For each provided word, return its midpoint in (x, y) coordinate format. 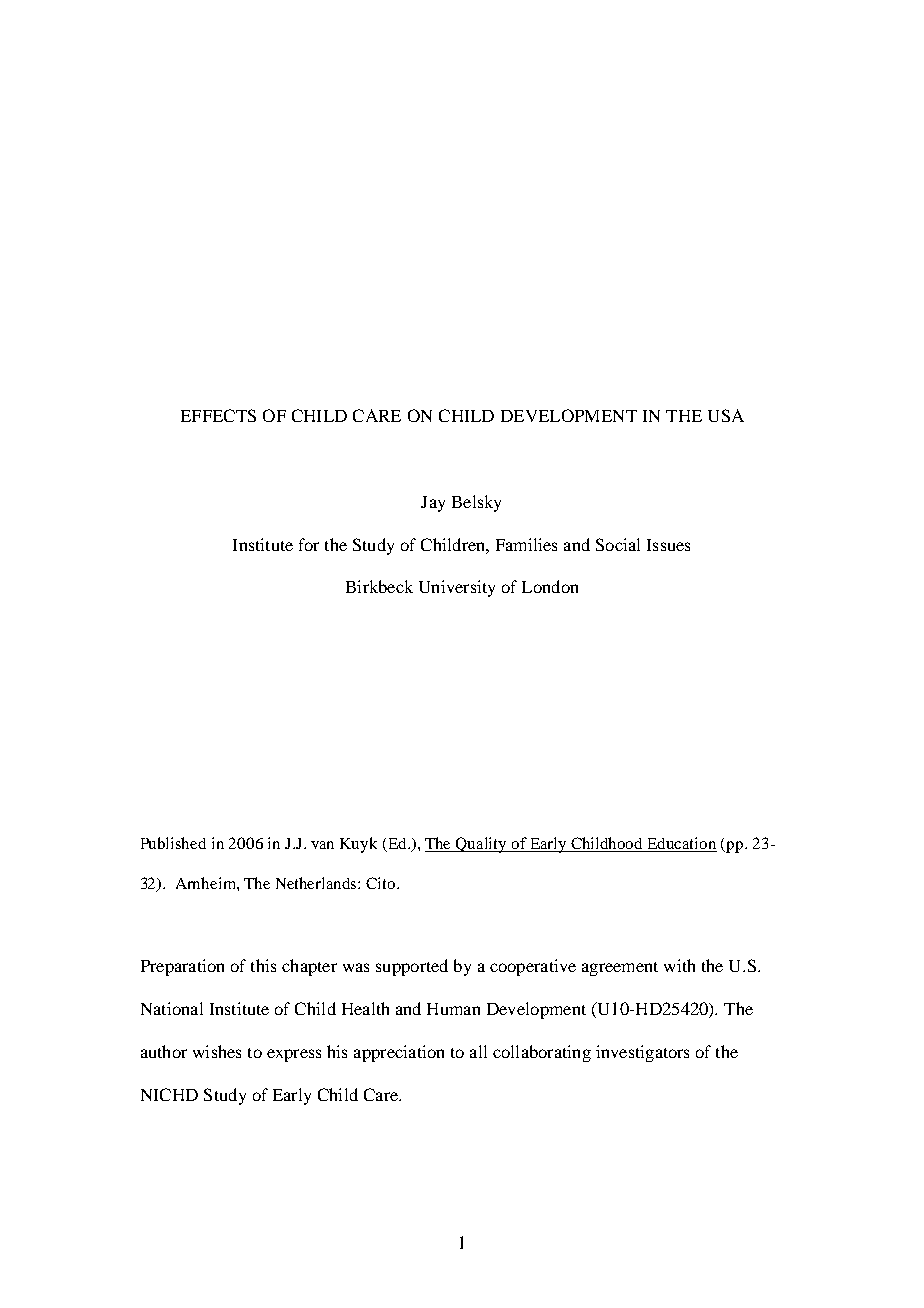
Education (681, 844)
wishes (217, 1051)
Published (173, 843)
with (679, 965)
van (322, 845)
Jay (433, 504)
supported (412, 967)
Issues (668, 545)
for (309, 544)
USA (726, 415)
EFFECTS (218, 415)
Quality (481, 845)
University (457, 588)
